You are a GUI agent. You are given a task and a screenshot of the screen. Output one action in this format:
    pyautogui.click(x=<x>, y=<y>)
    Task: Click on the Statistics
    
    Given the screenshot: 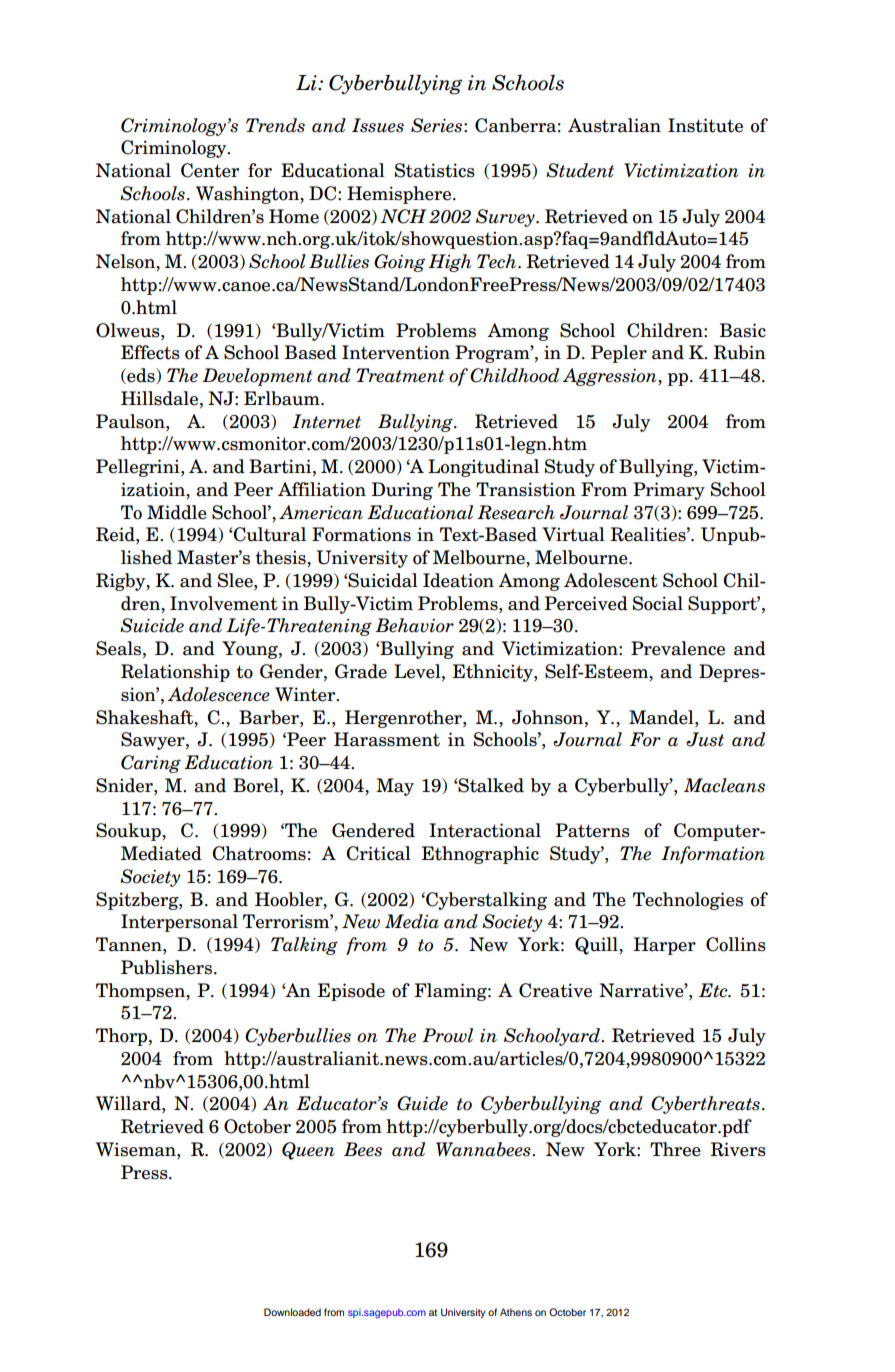 What is the action you would take?
    pyautogui.click(x=435, y=170)
